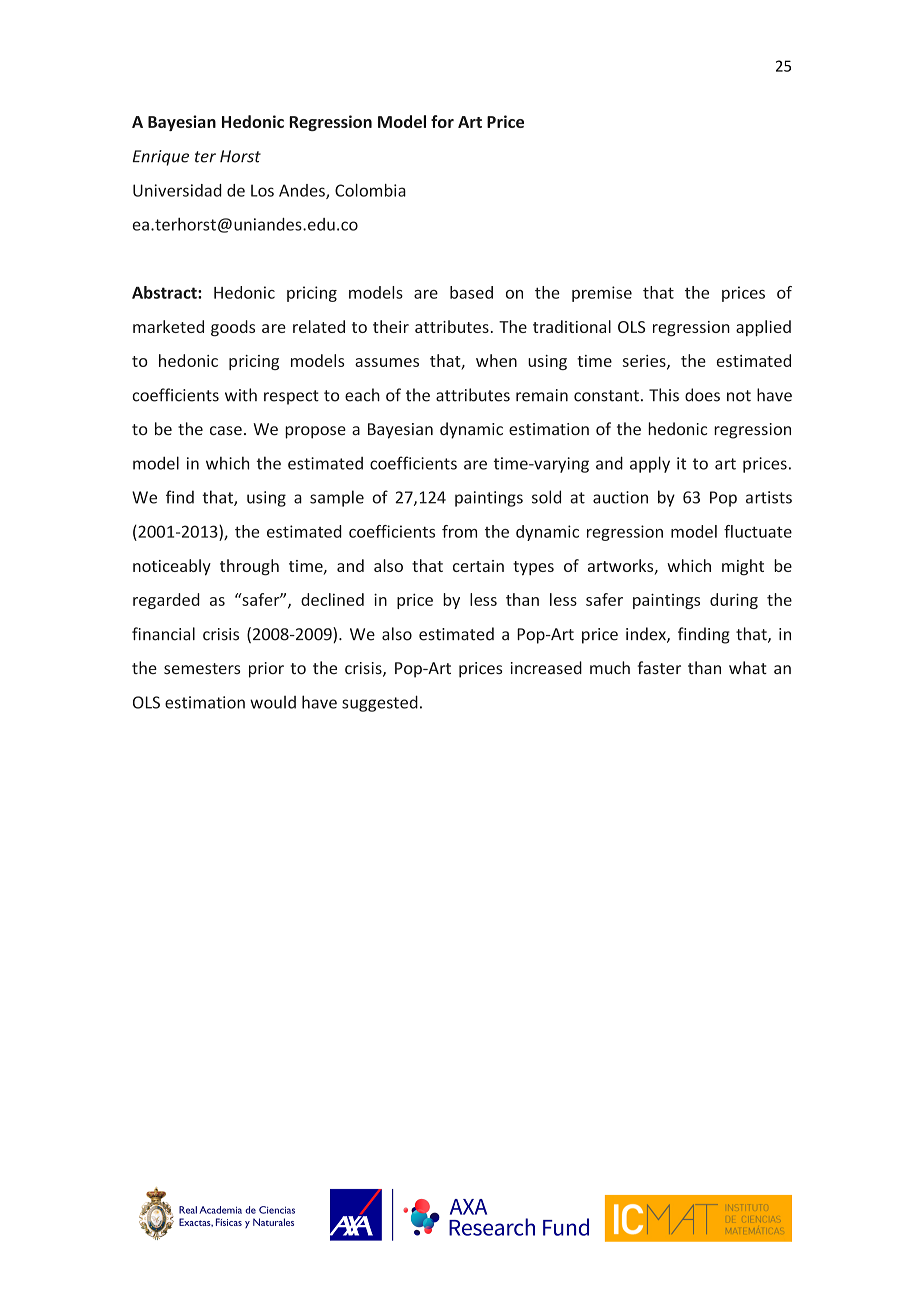  What do you see at coordinates (602, 294) in the document?
I see `premise` at bounding box center [602, 294].
